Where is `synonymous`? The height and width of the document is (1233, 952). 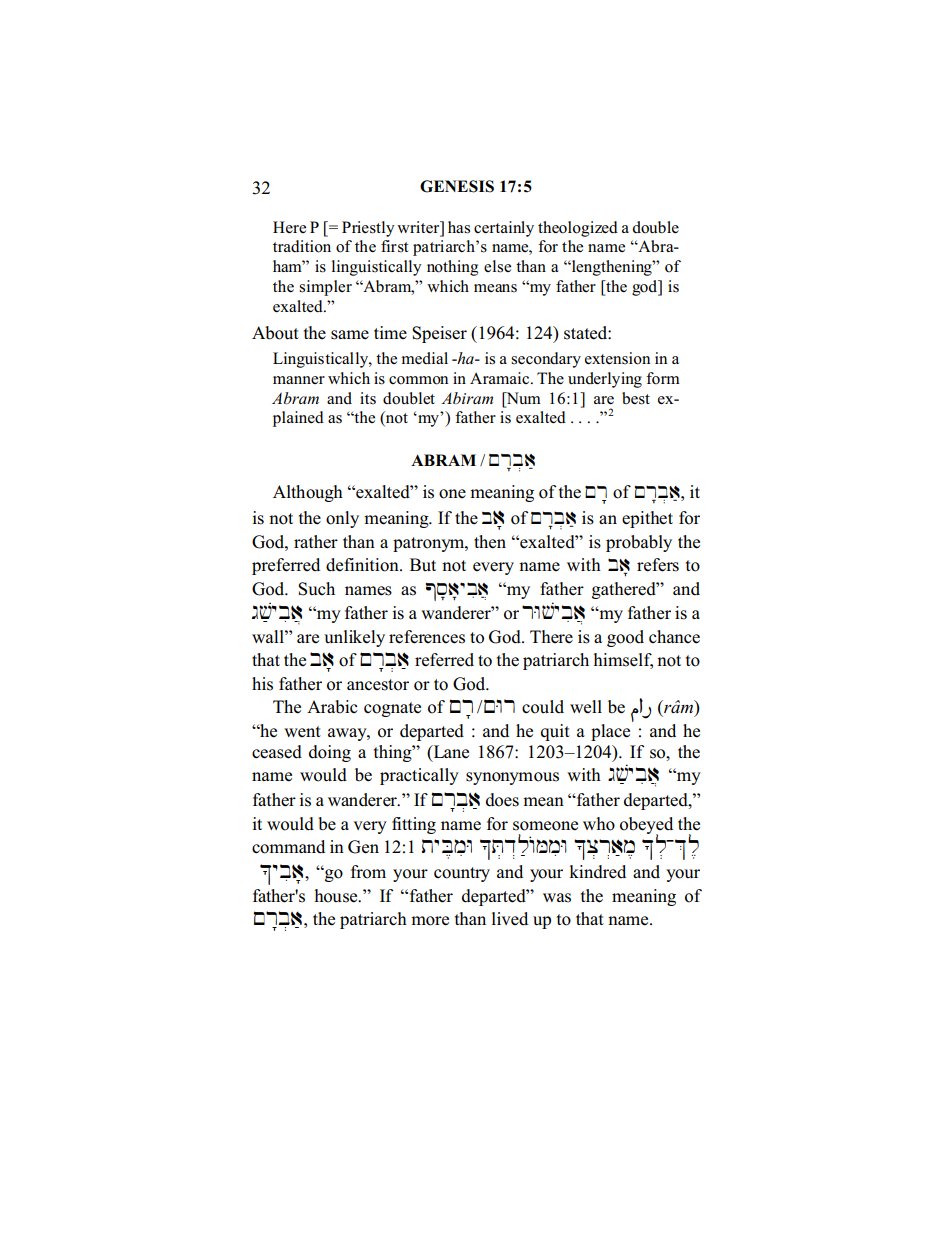 synonymous is located at coordinates (512, 778).
